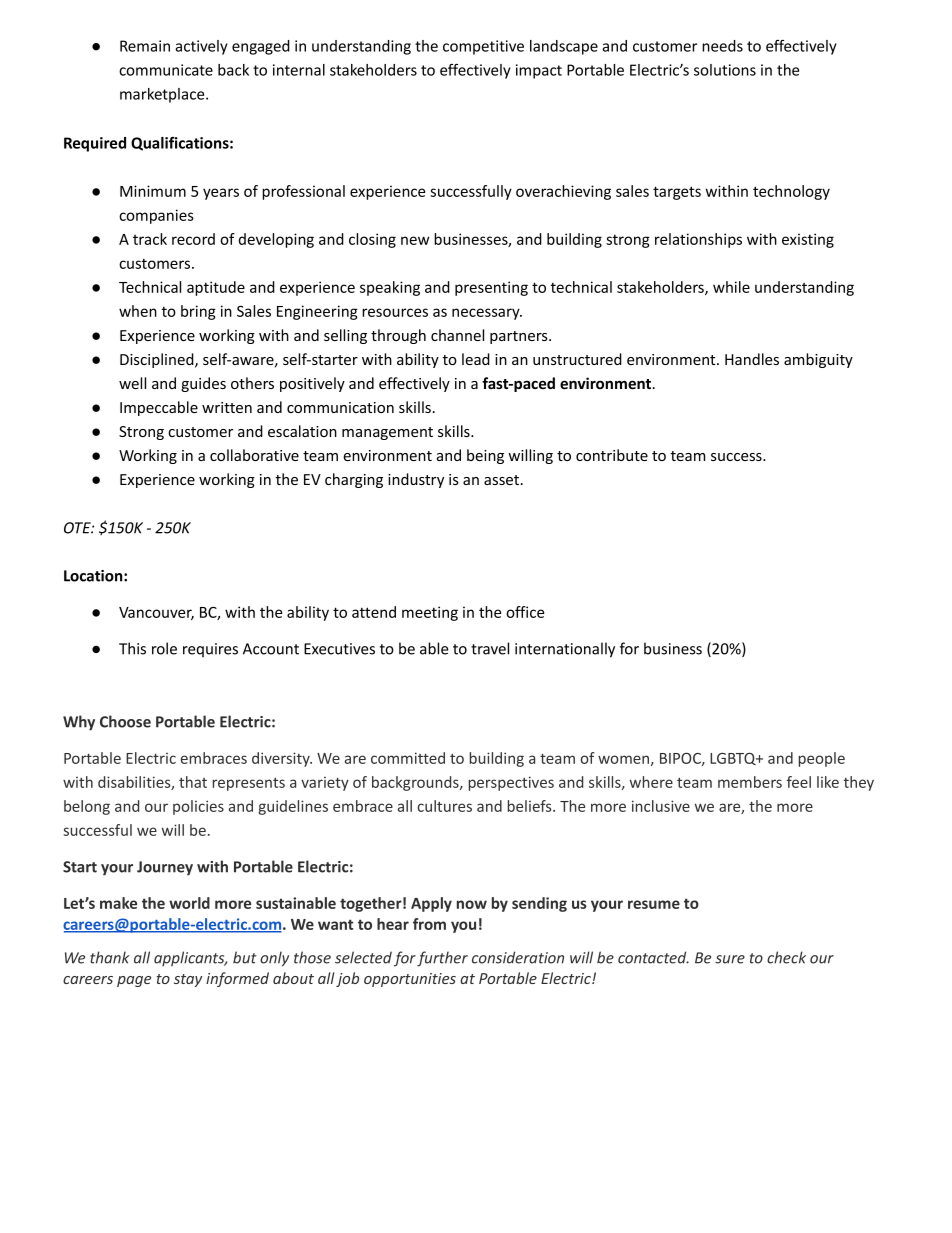  Describe the element at coordinates (731, 287) in the screenshot. I see `while` at that location.
